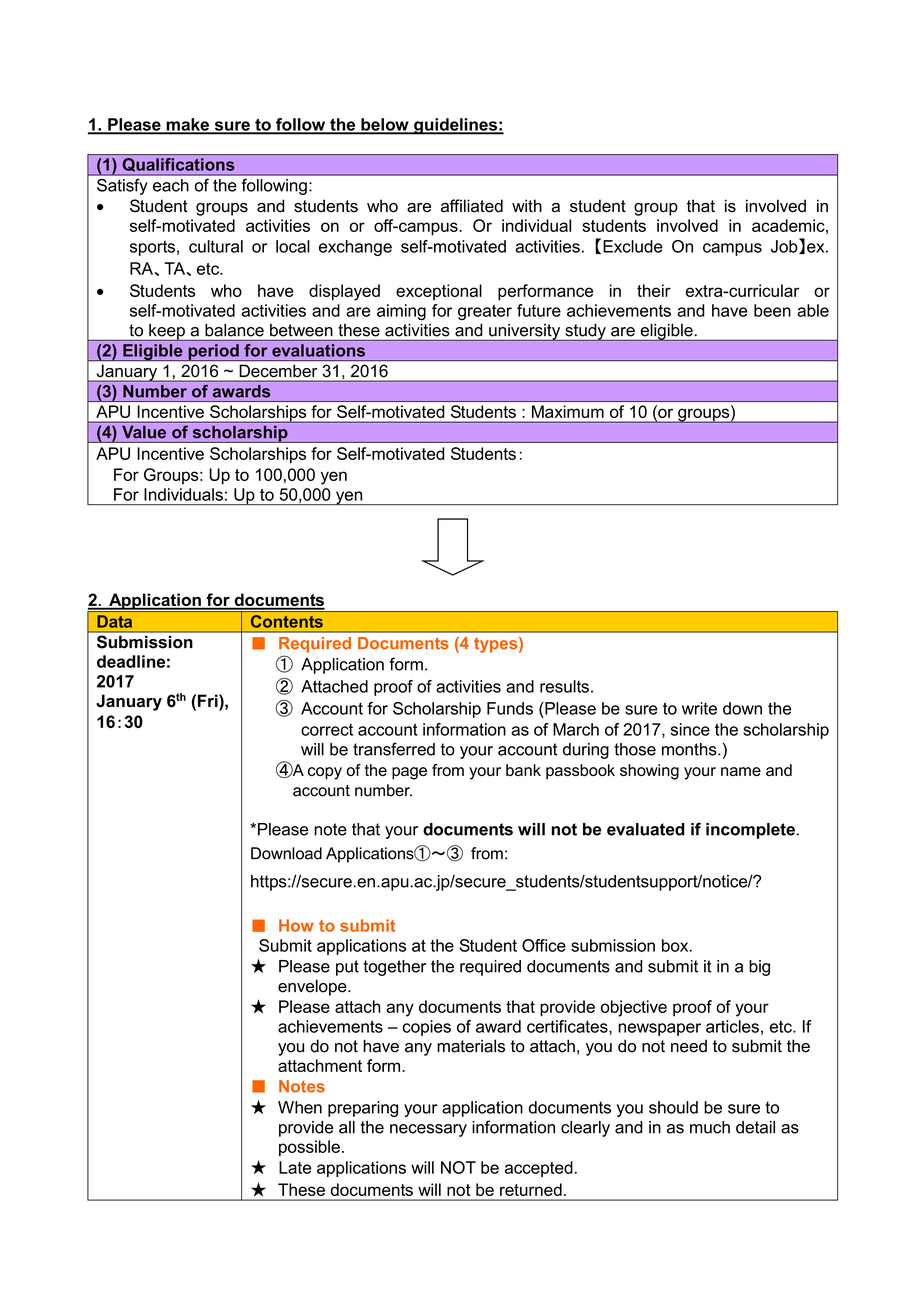 This screenshot has height=1308, width=924. What do you see at coordinates (510, 708) in the screenshot?
I see `Funds` at bounding box center [510, 708].
